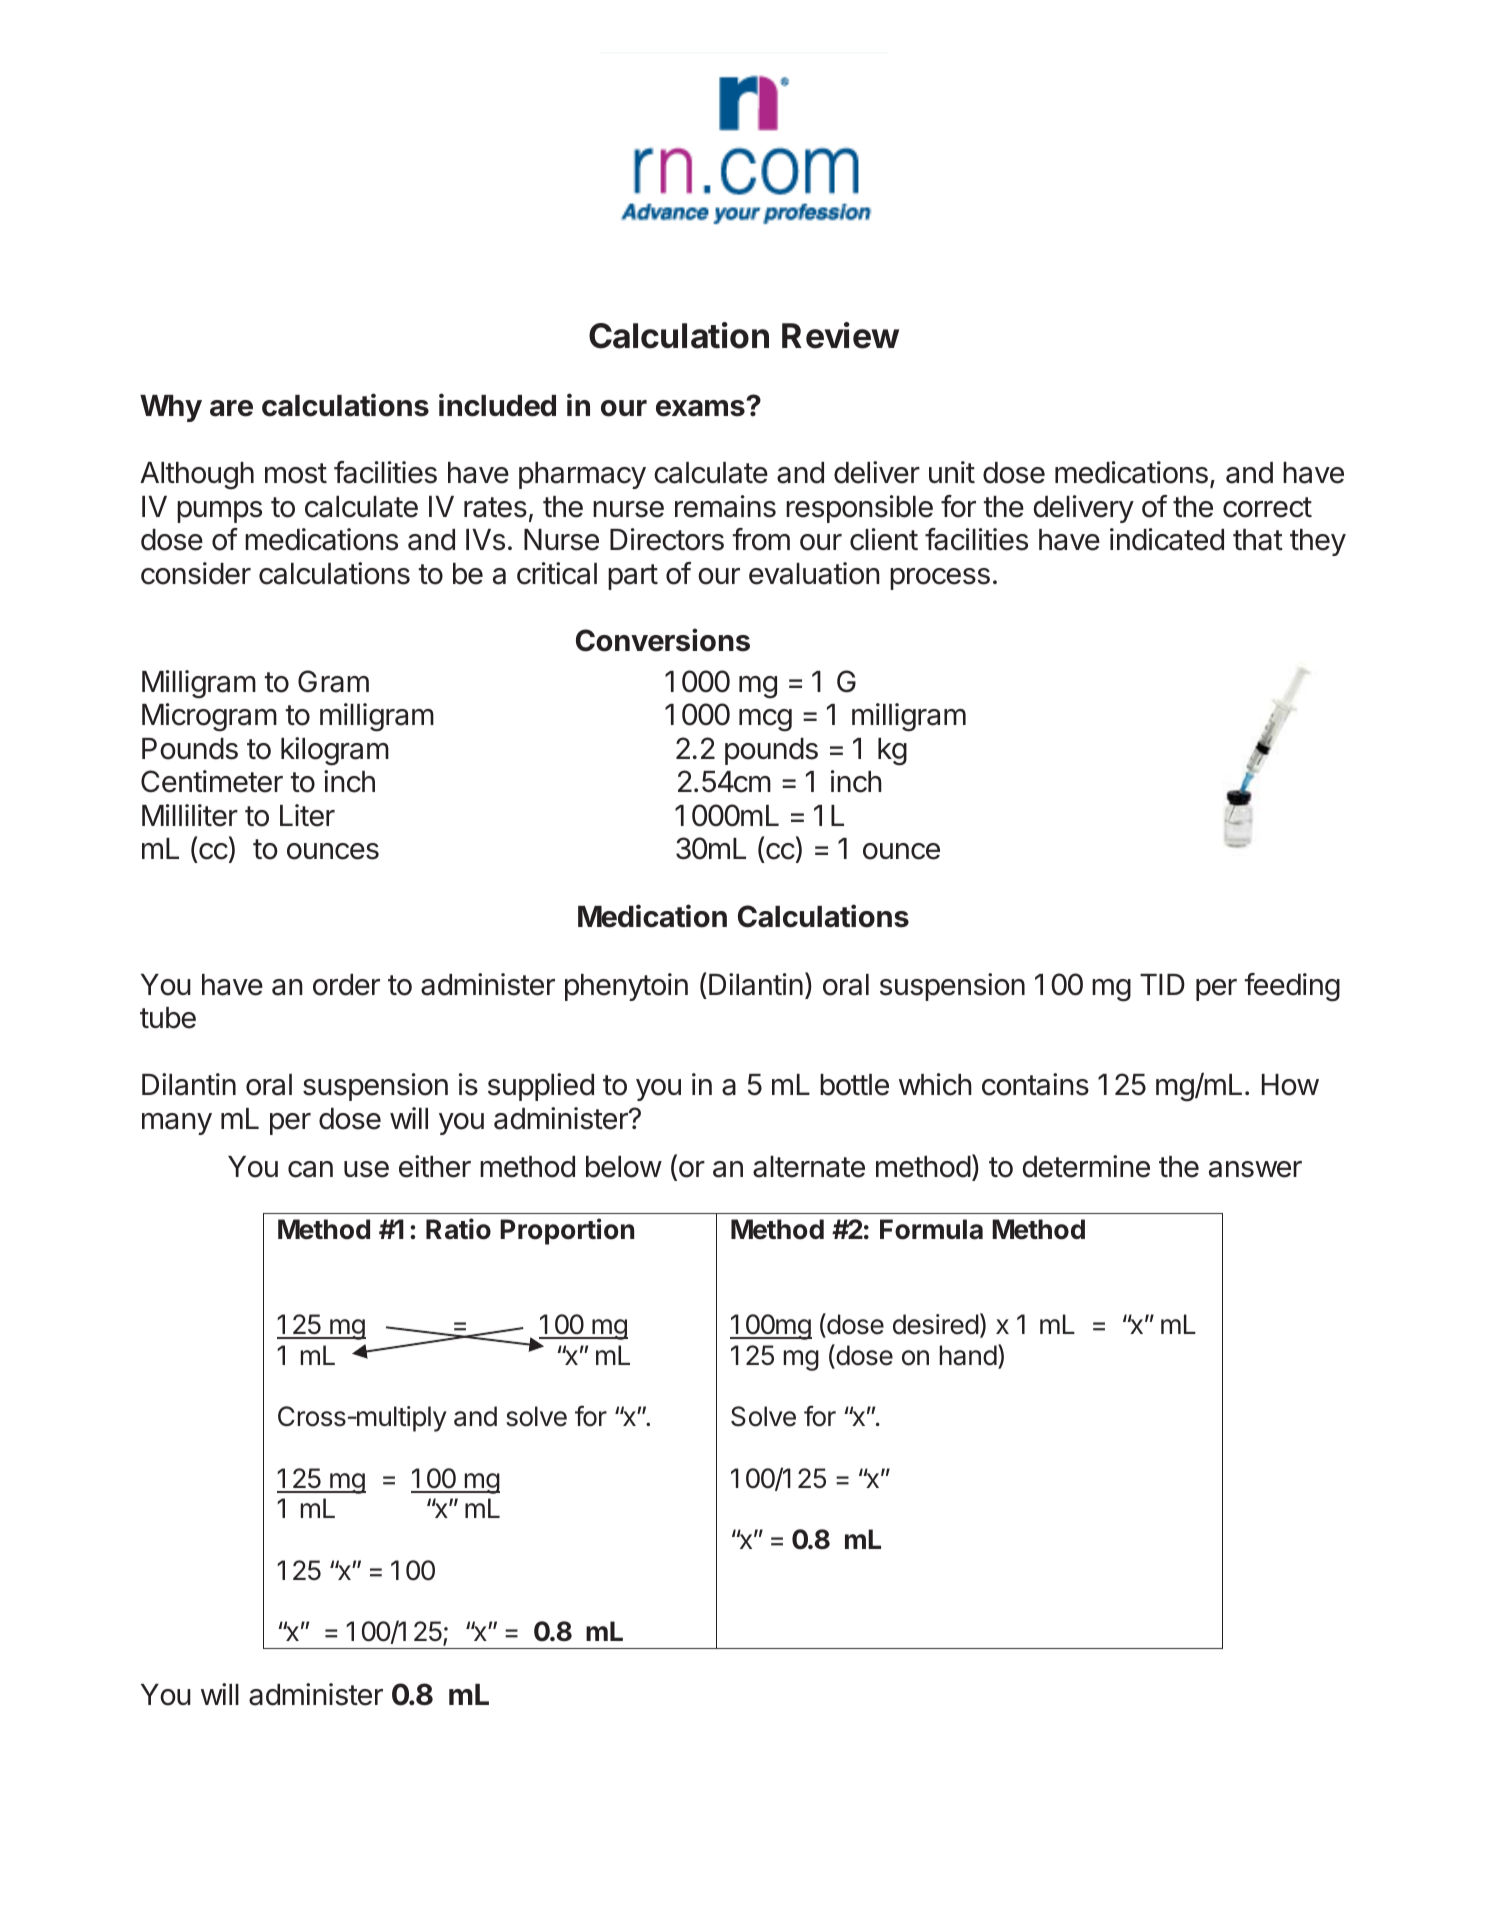 This screenshot has width=1486, height=1923. Describe the element at coordinates (936, 1324) in the screenshot. I see `desired` at that location.
